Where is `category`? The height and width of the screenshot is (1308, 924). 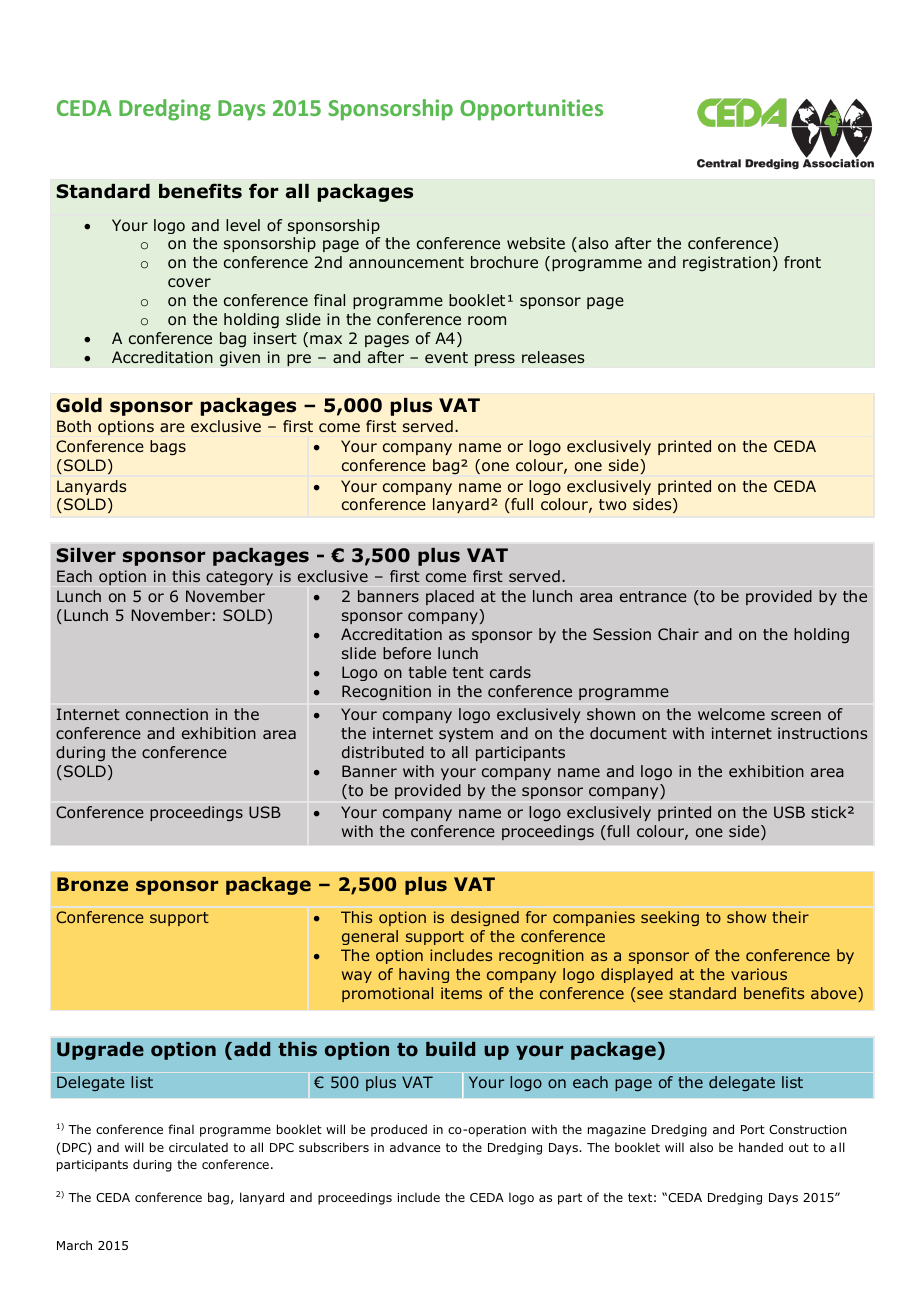 category is located at coordinates (239, 578).
